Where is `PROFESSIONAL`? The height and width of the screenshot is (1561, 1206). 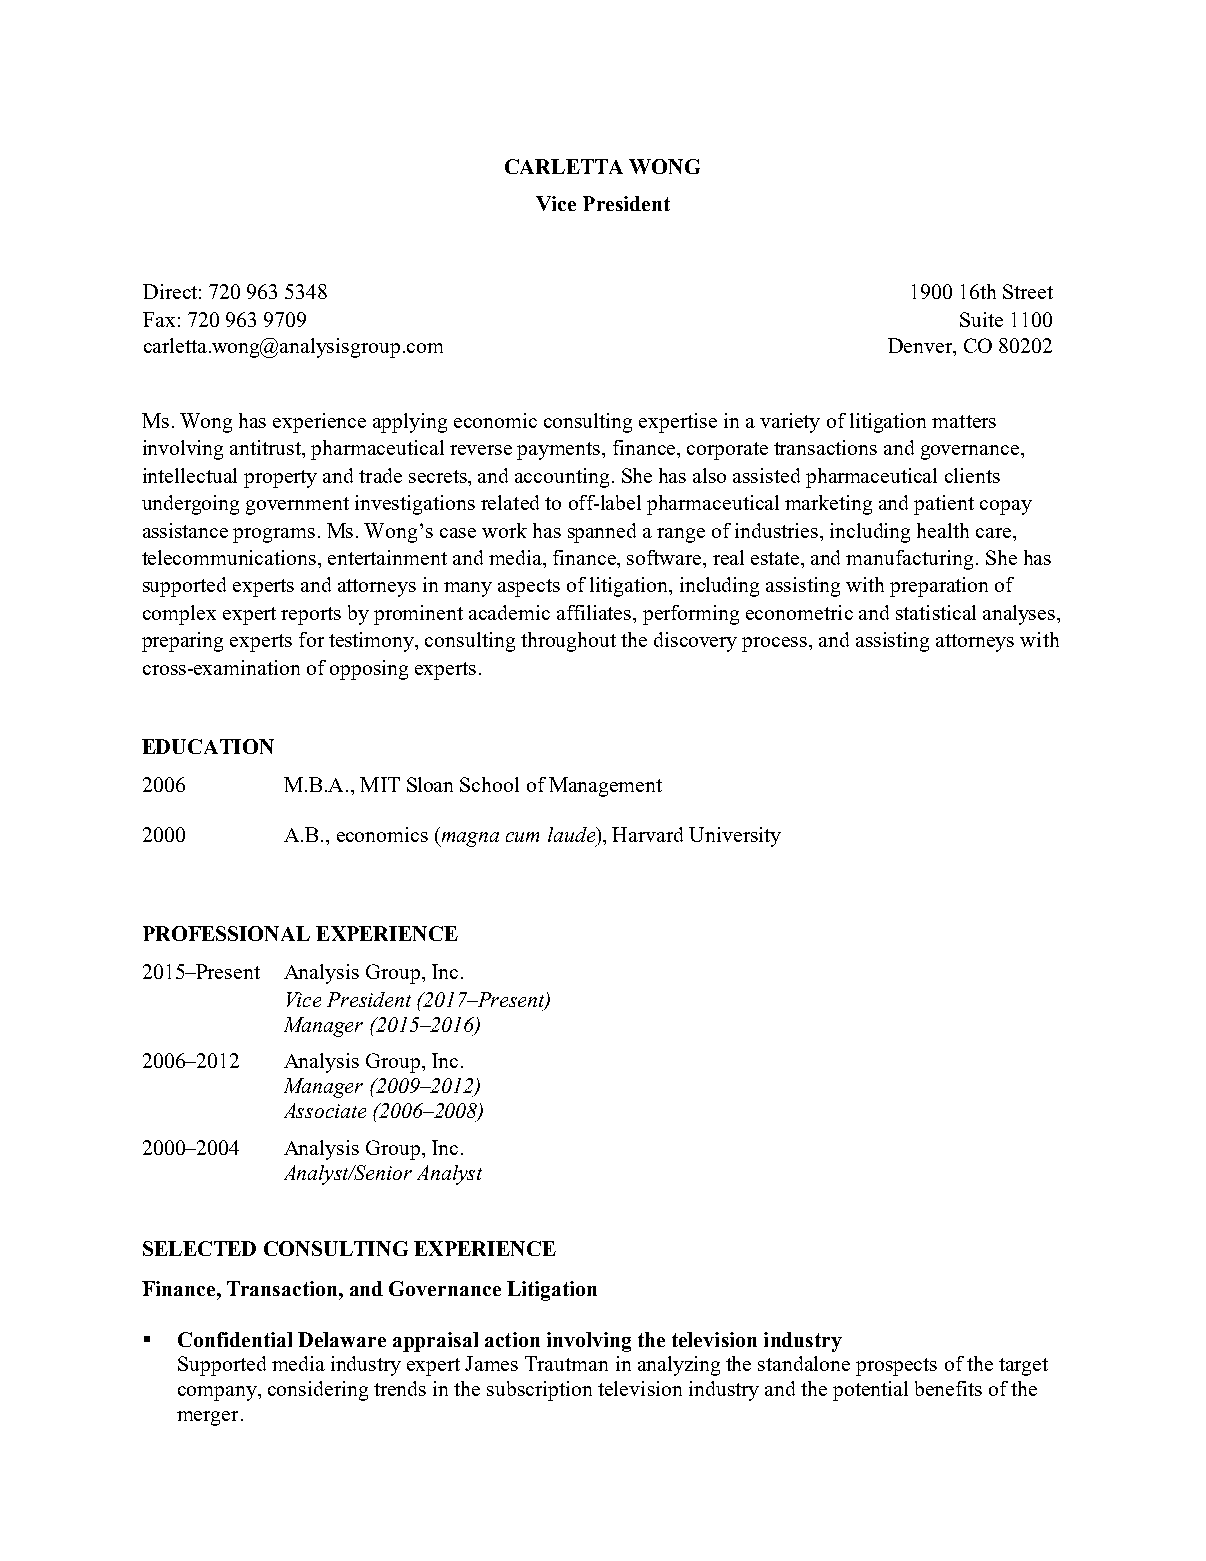 PROFESSIONAL is located at coordinates (226, 933).
